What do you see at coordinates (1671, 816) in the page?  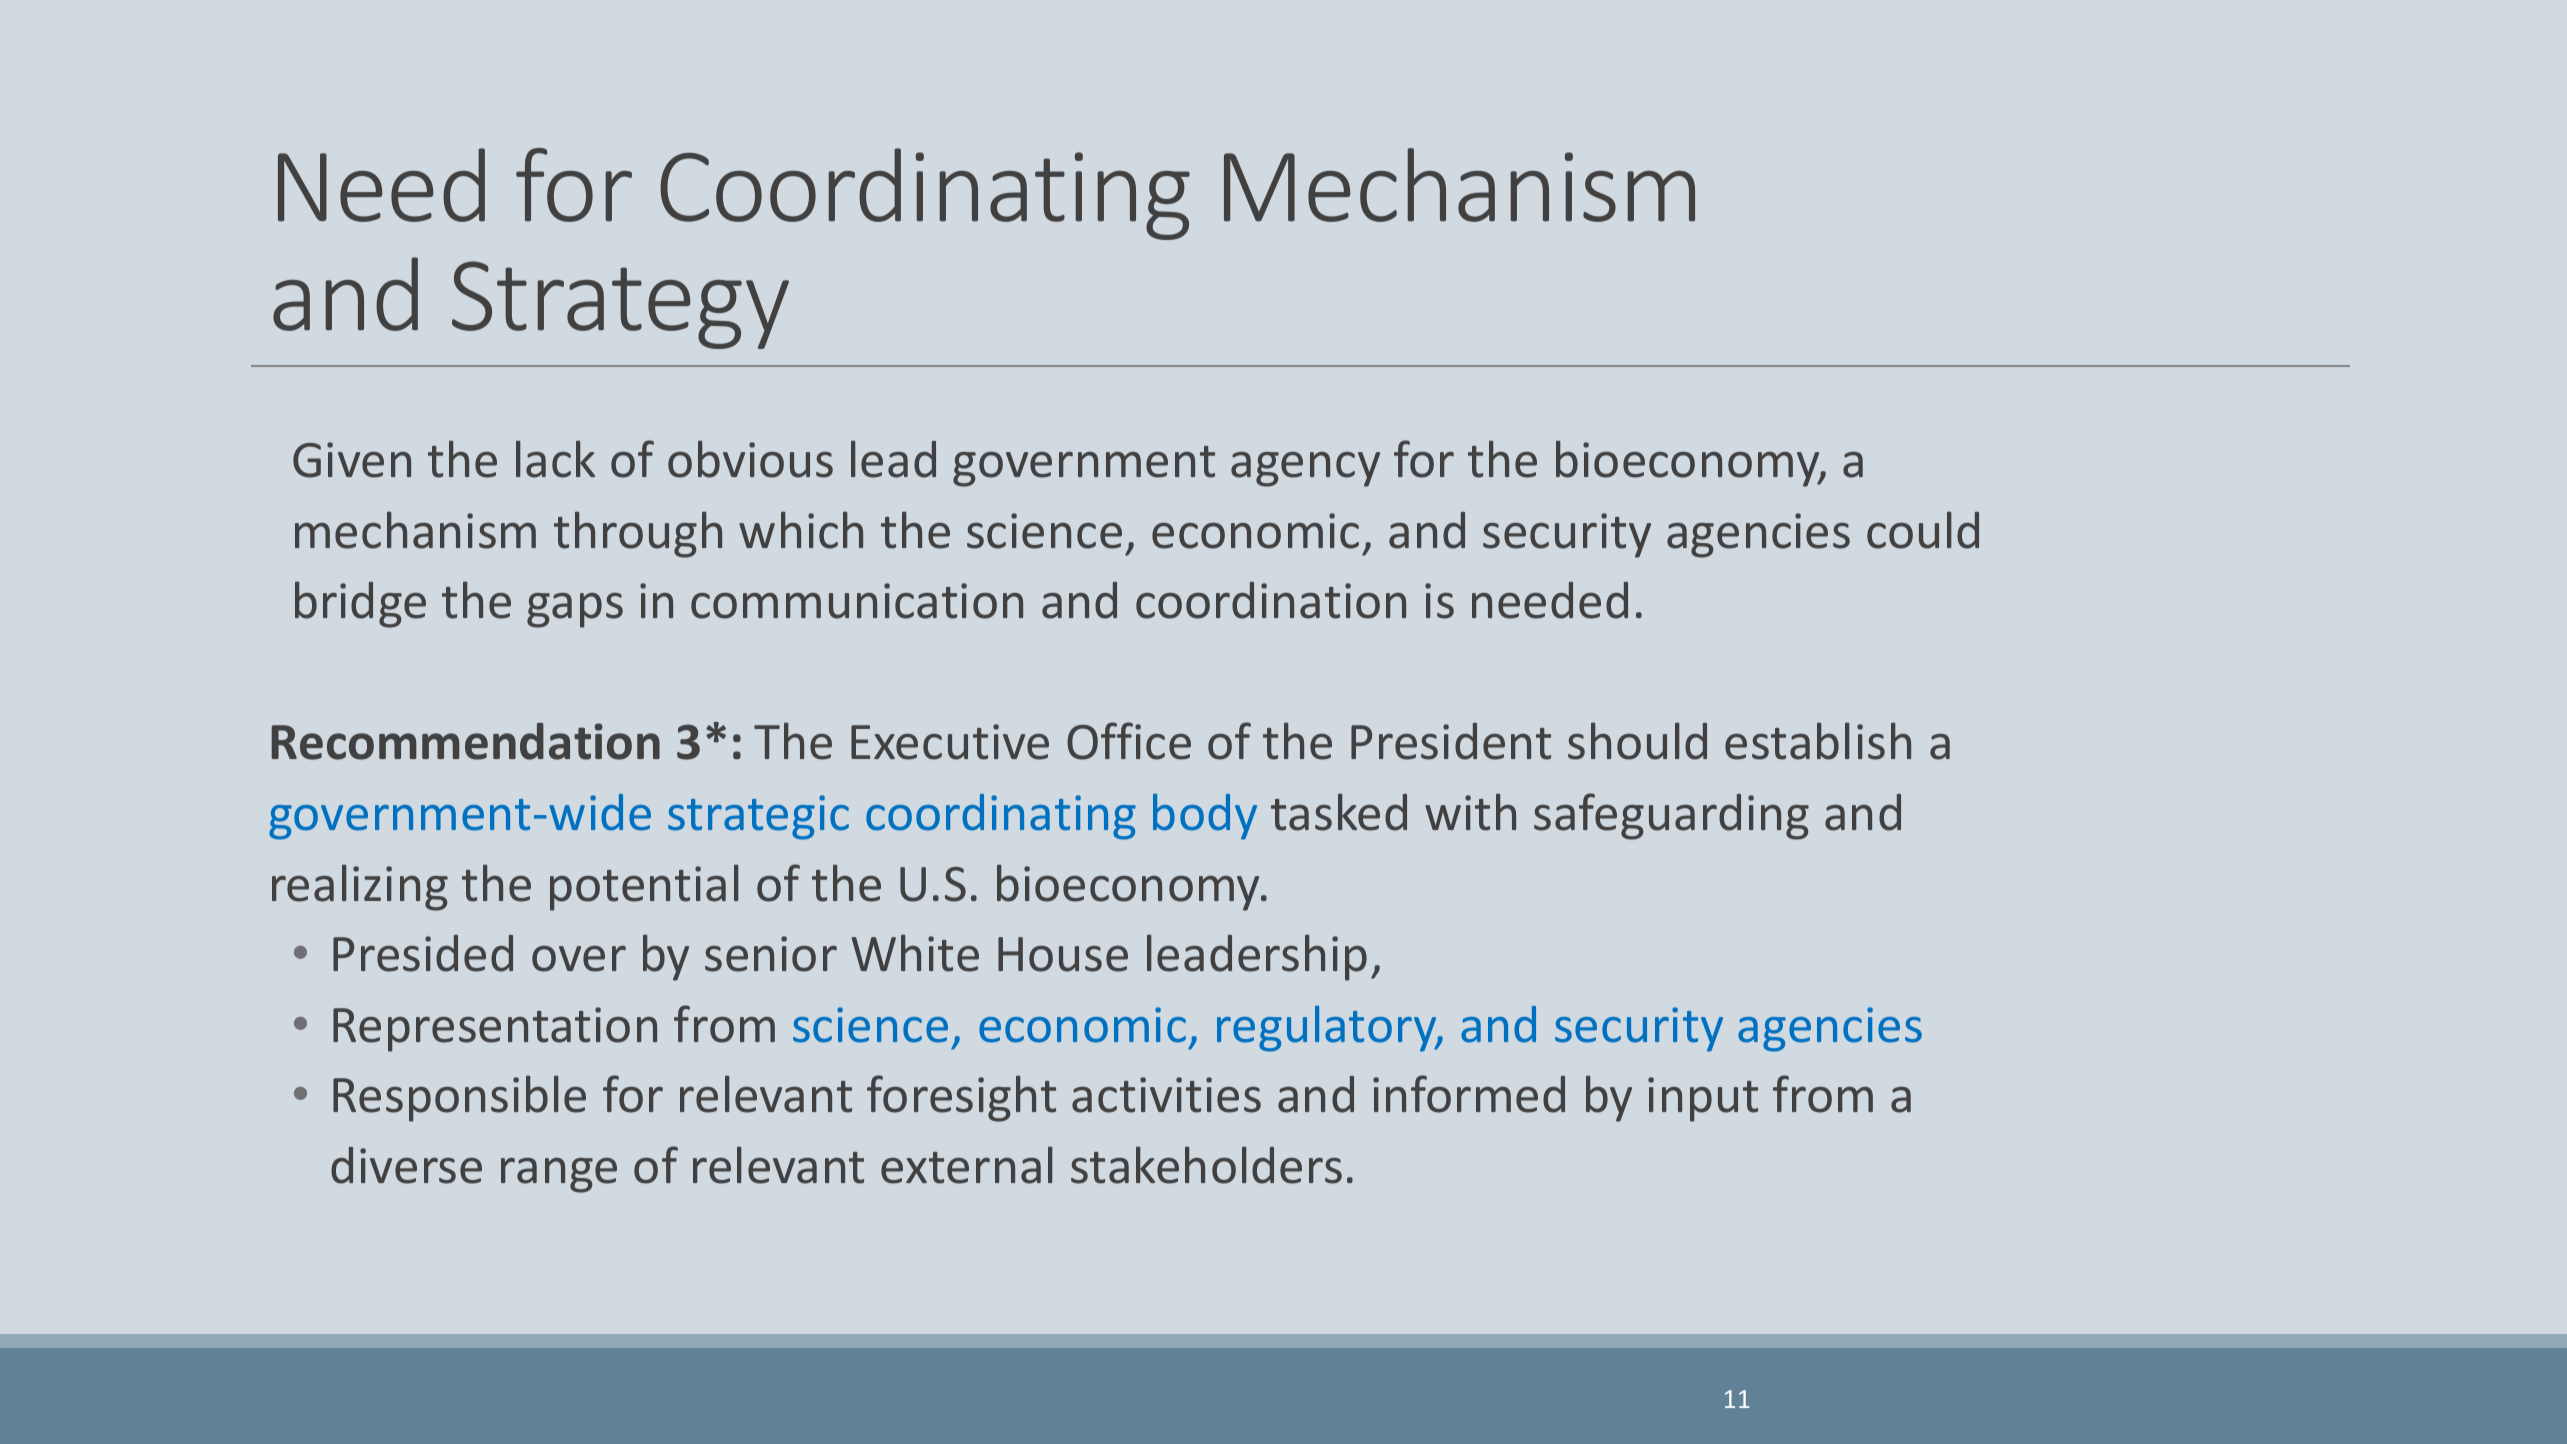 I see `safeguarding` at bounding box center [1671, 816].
